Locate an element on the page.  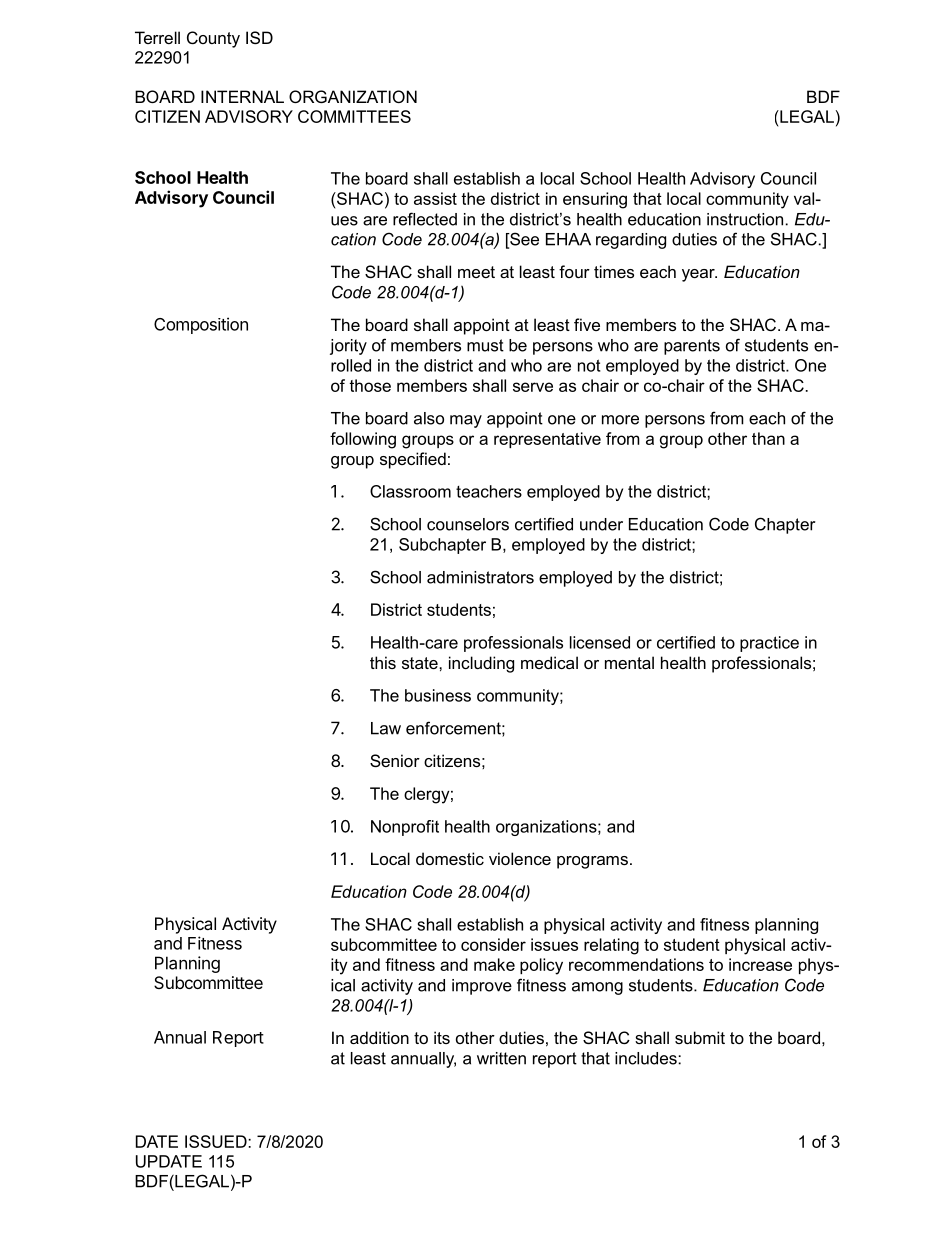
instruction is located at coordinates (745, 219).
